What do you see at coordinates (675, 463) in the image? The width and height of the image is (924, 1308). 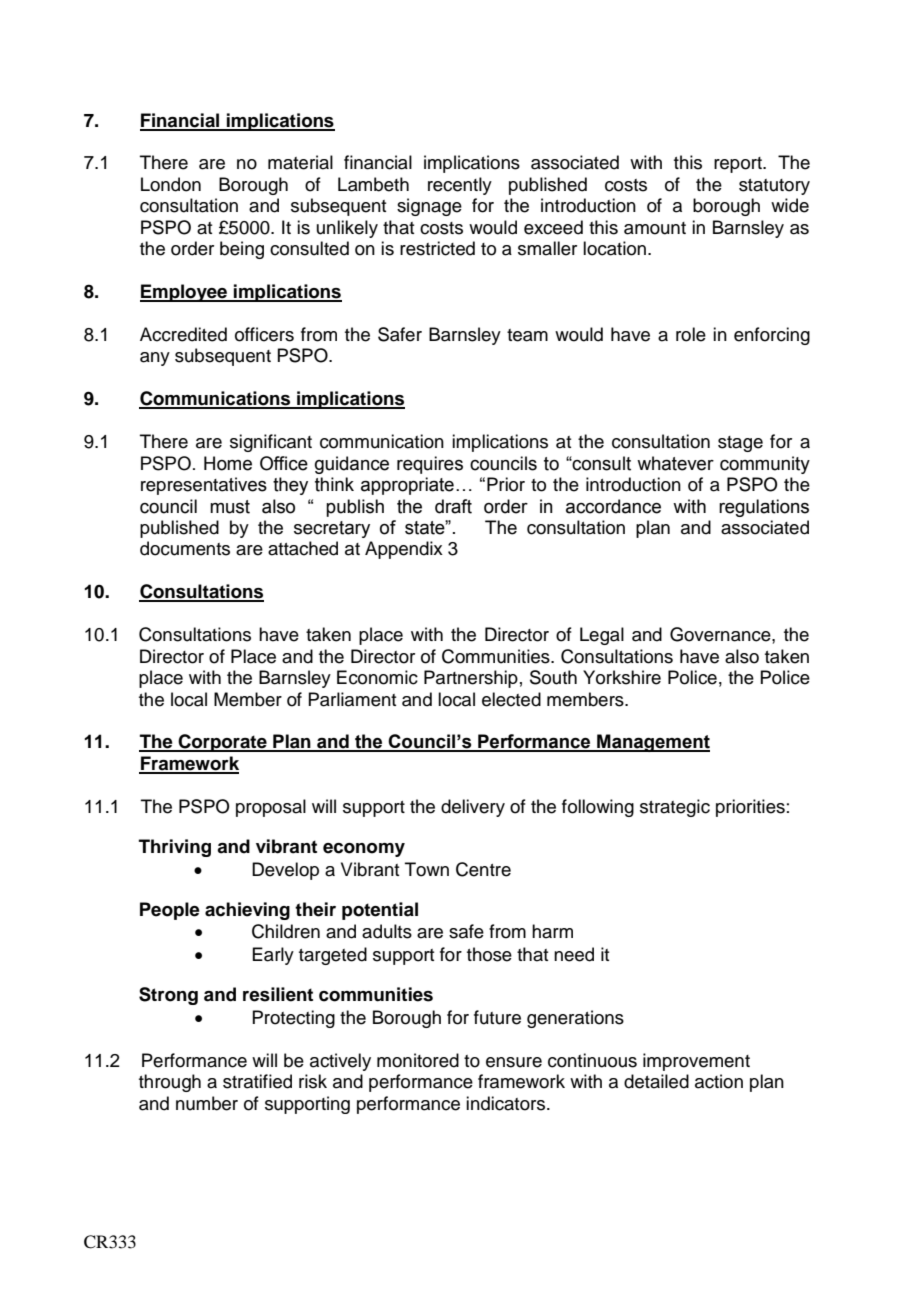 I see `whatever` at bounding box center [675, 463].
